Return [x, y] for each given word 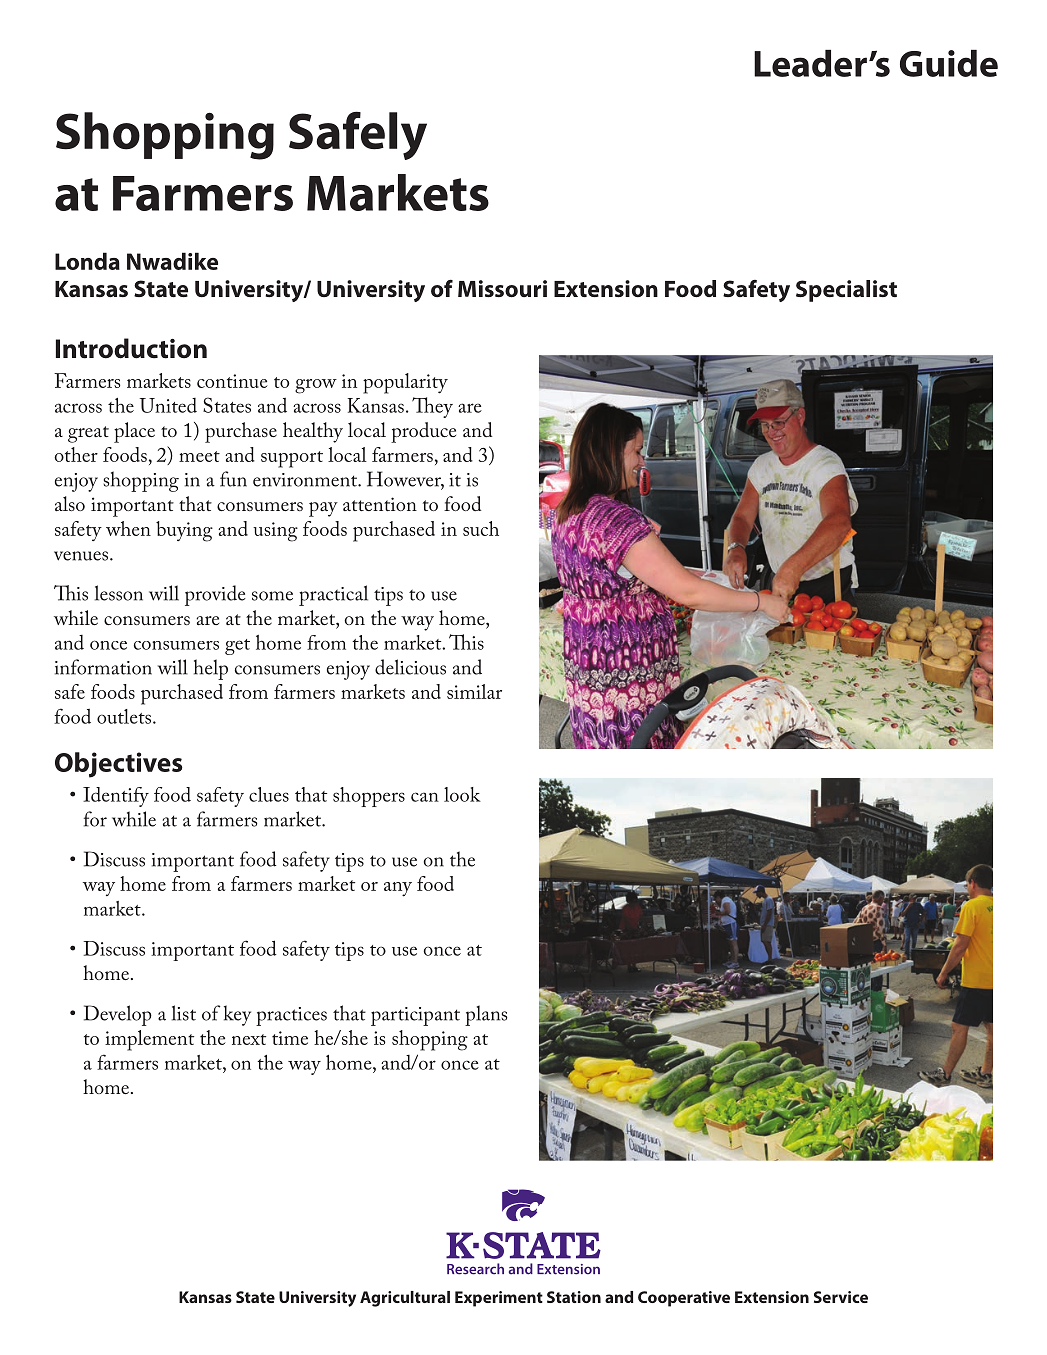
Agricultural [405, 1299]
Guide [949, 63]
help [211, 669]
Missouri [502, 289]
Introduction [131, 348]
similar [474, 691]
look [462, 794]
